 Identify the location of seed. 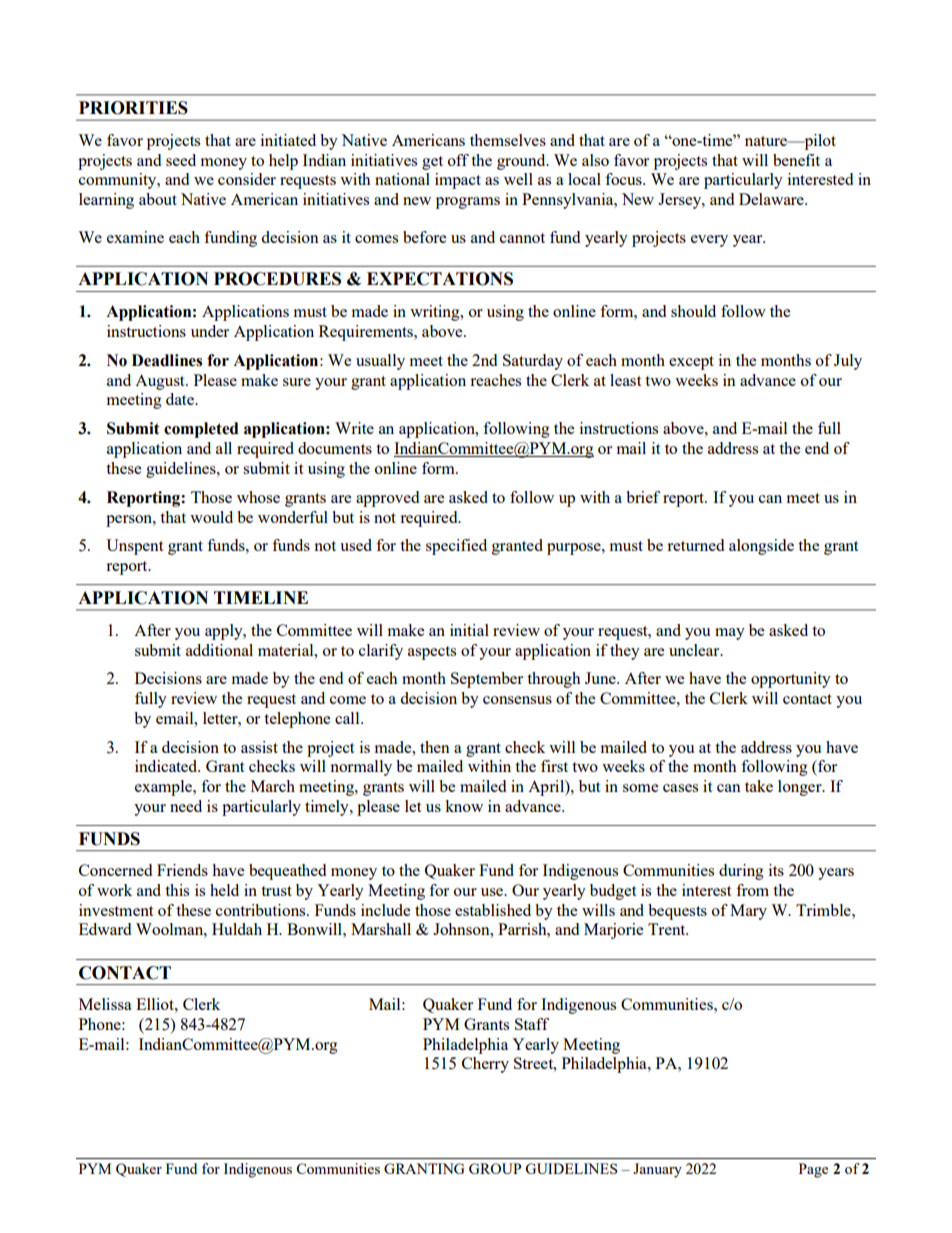
(181, 160).
